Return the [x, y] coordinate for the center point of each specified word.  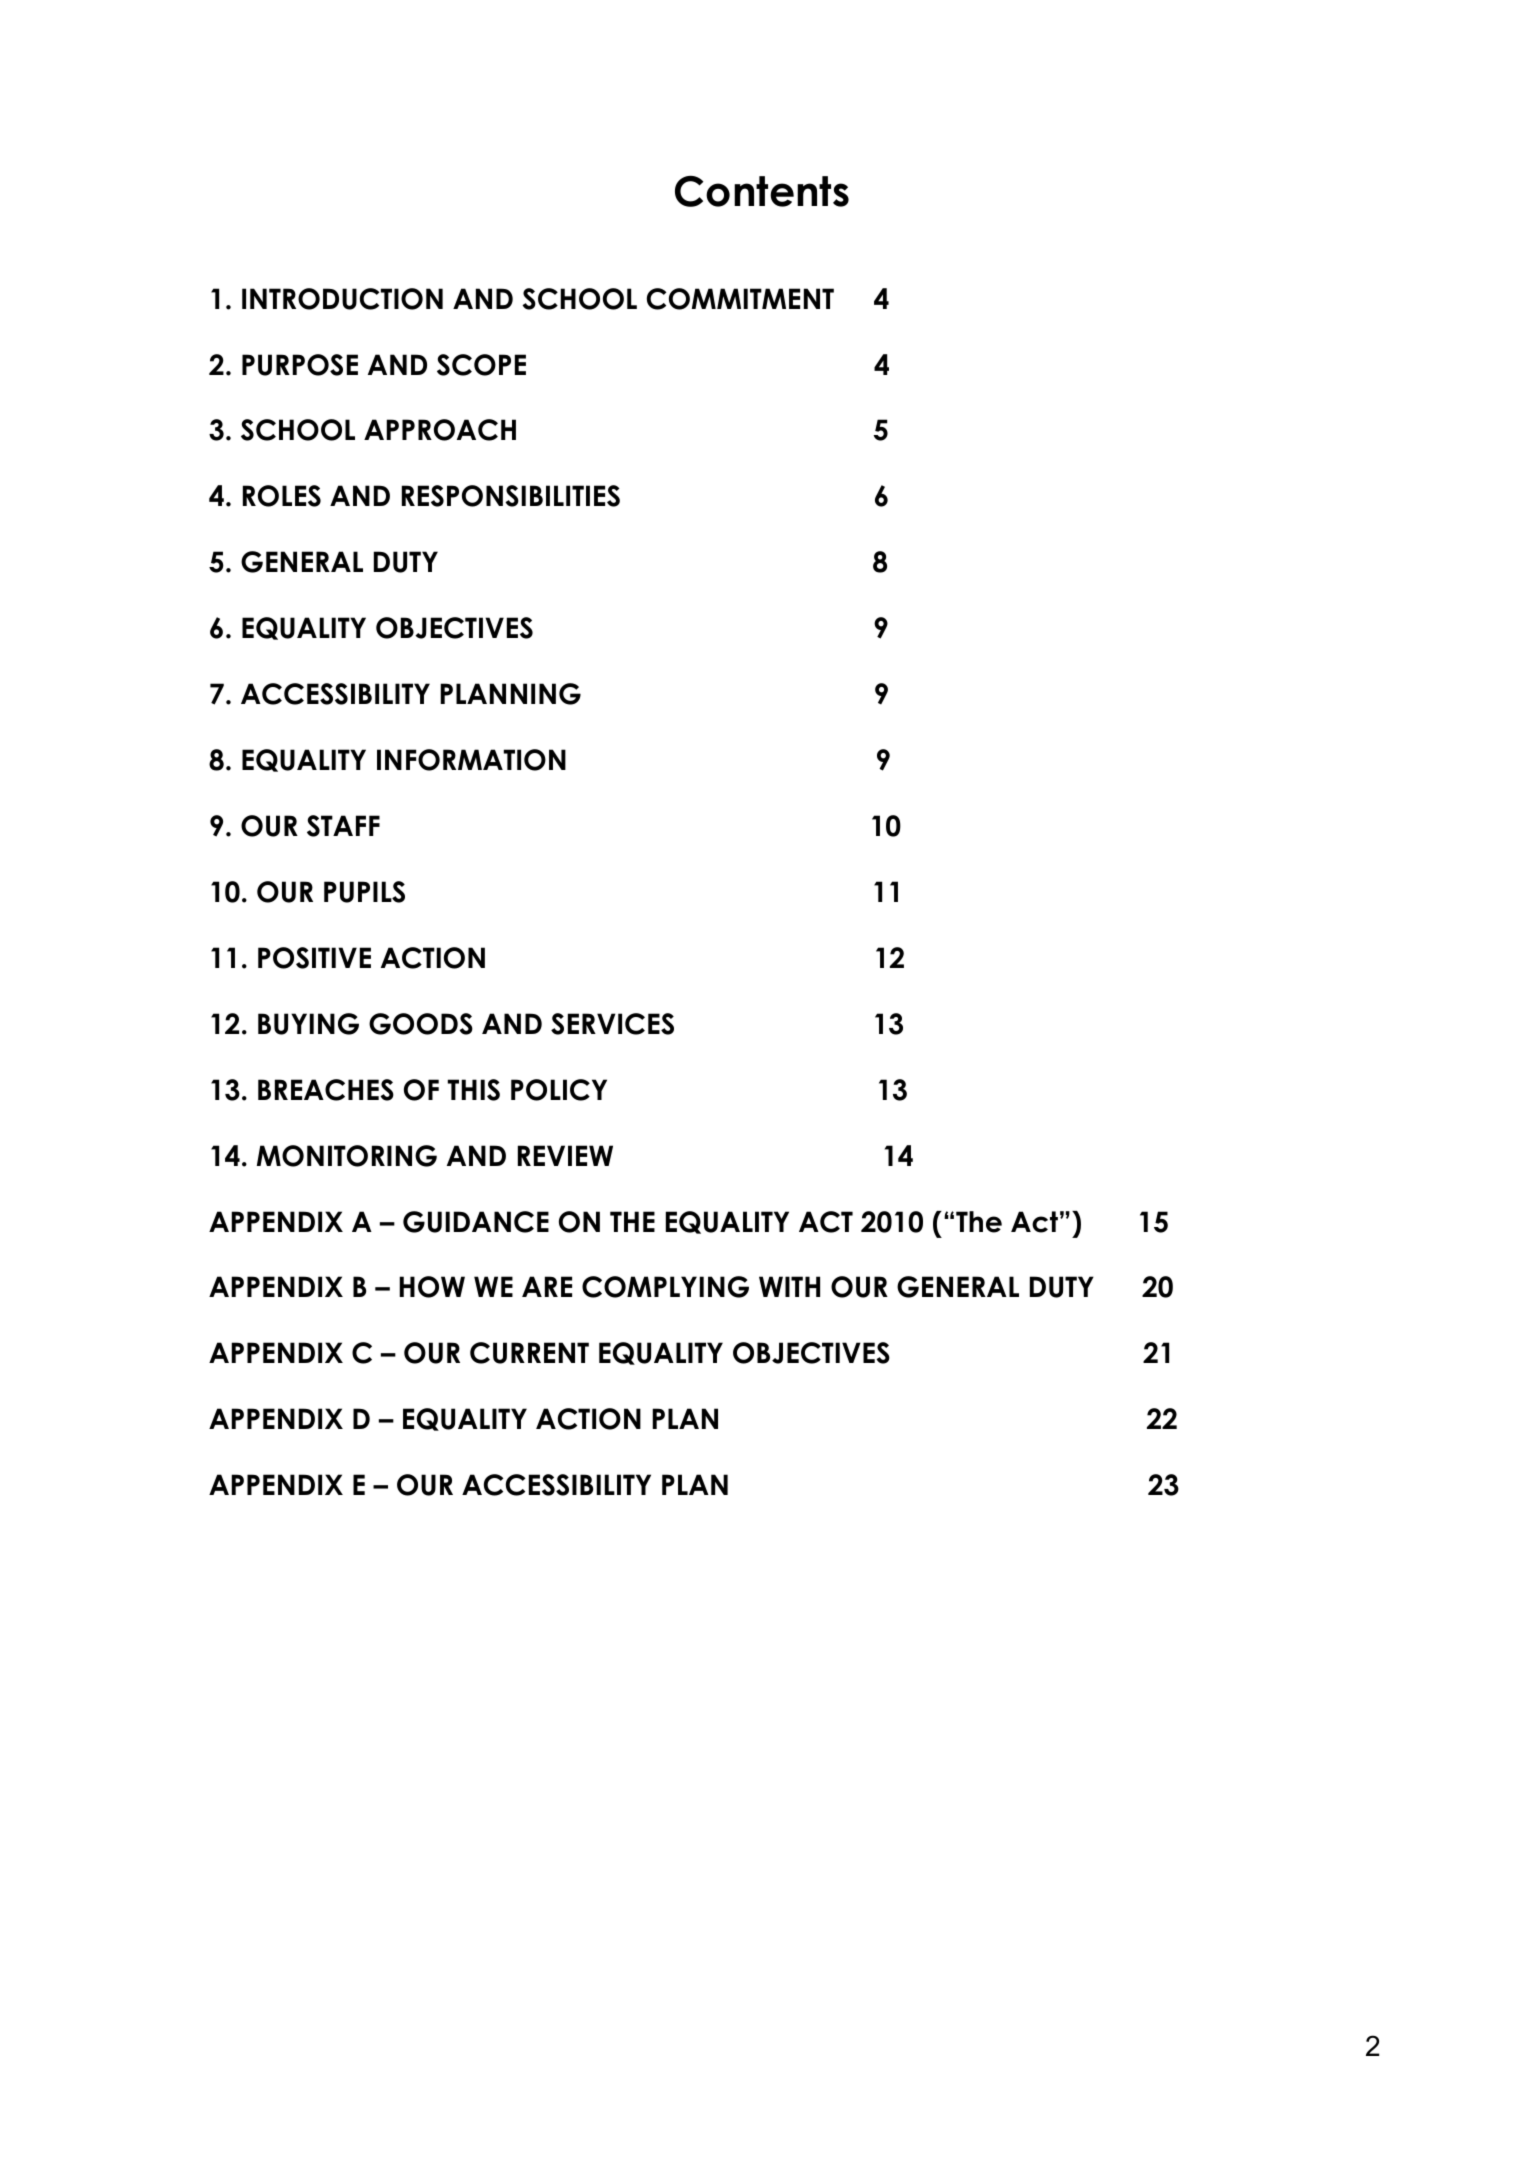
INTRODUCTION [342, 299]
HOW [432, 1287]
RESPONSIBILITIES [511, 496]
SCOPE [481, 365]
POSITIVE [314, 958]
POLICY [559, 1090]
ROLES [282, 496]
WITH [789, 1286]
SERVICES [612, 1024]
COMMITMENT [740, 299]
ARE [547, 1286]
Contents [762, 191]
